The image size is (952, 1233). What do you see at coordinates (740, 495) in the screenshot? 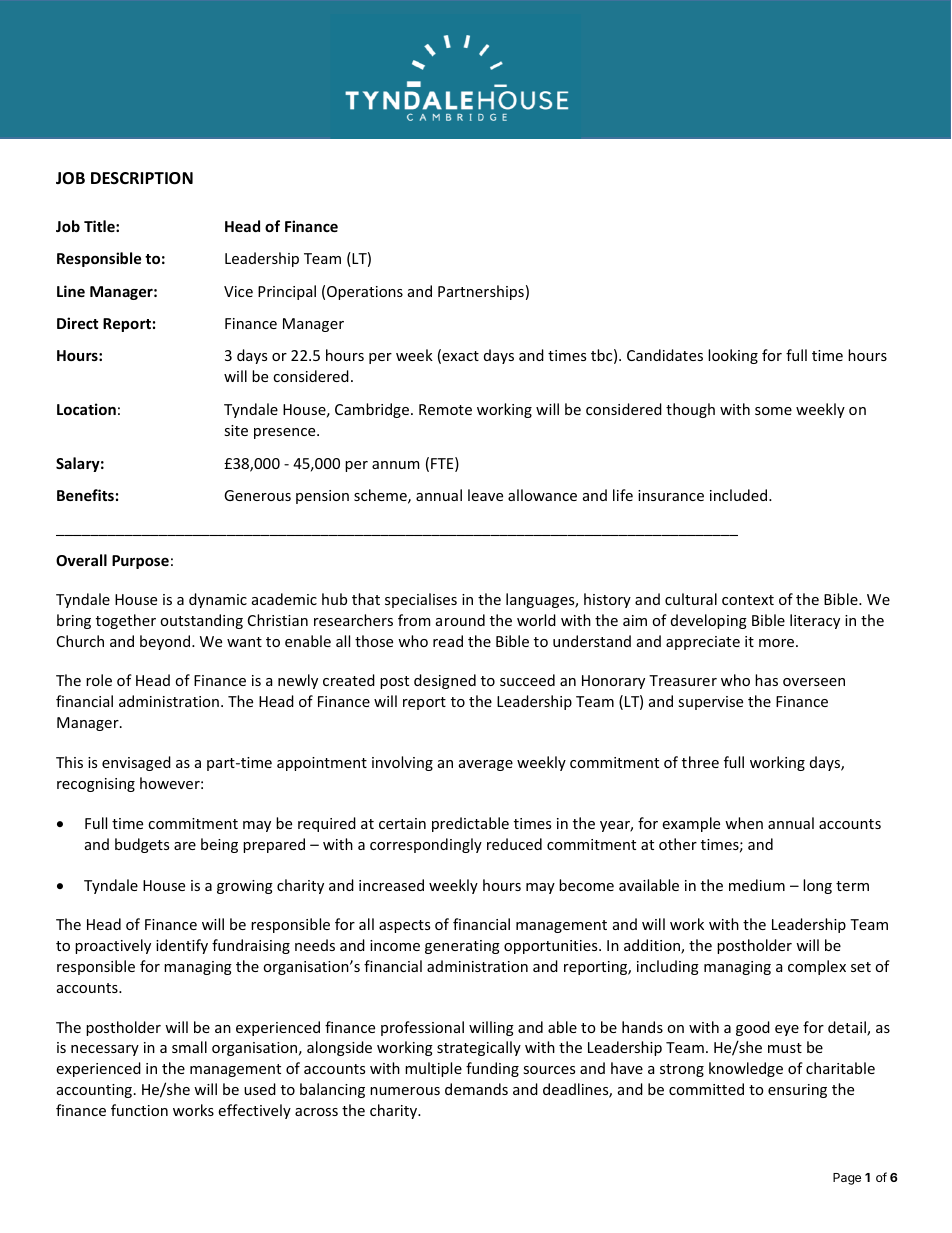
I see `included` at bounding box center [740, 495].
